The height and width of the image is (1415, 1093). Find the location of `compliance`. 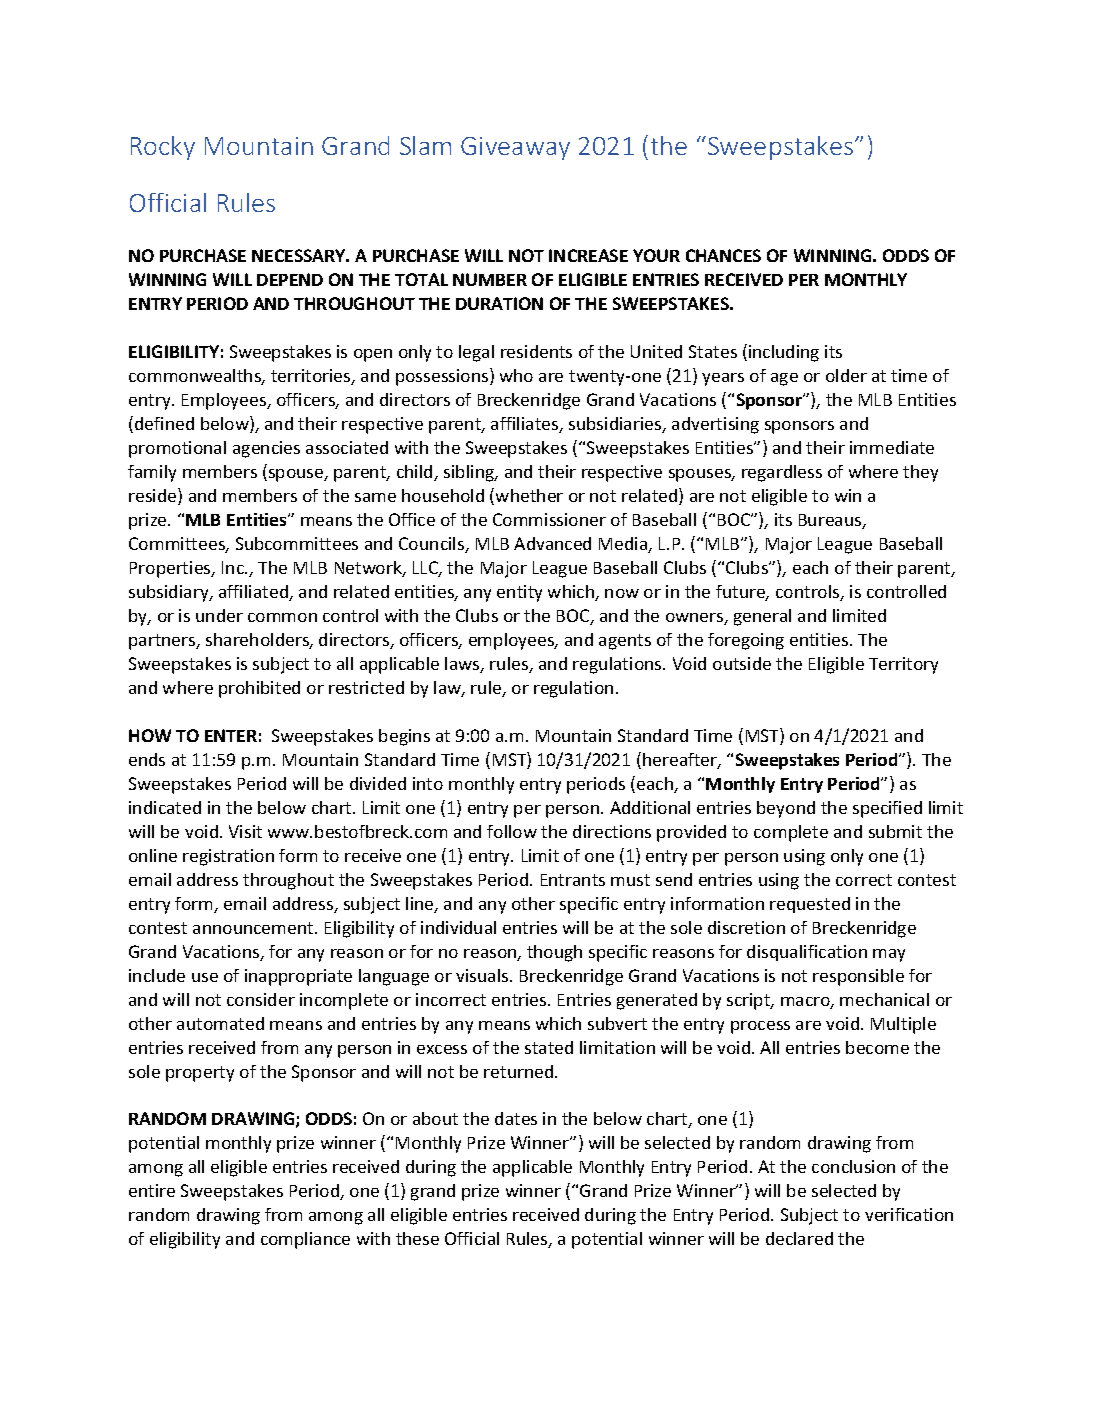

compliance is located at coordinates (305, 1240).
